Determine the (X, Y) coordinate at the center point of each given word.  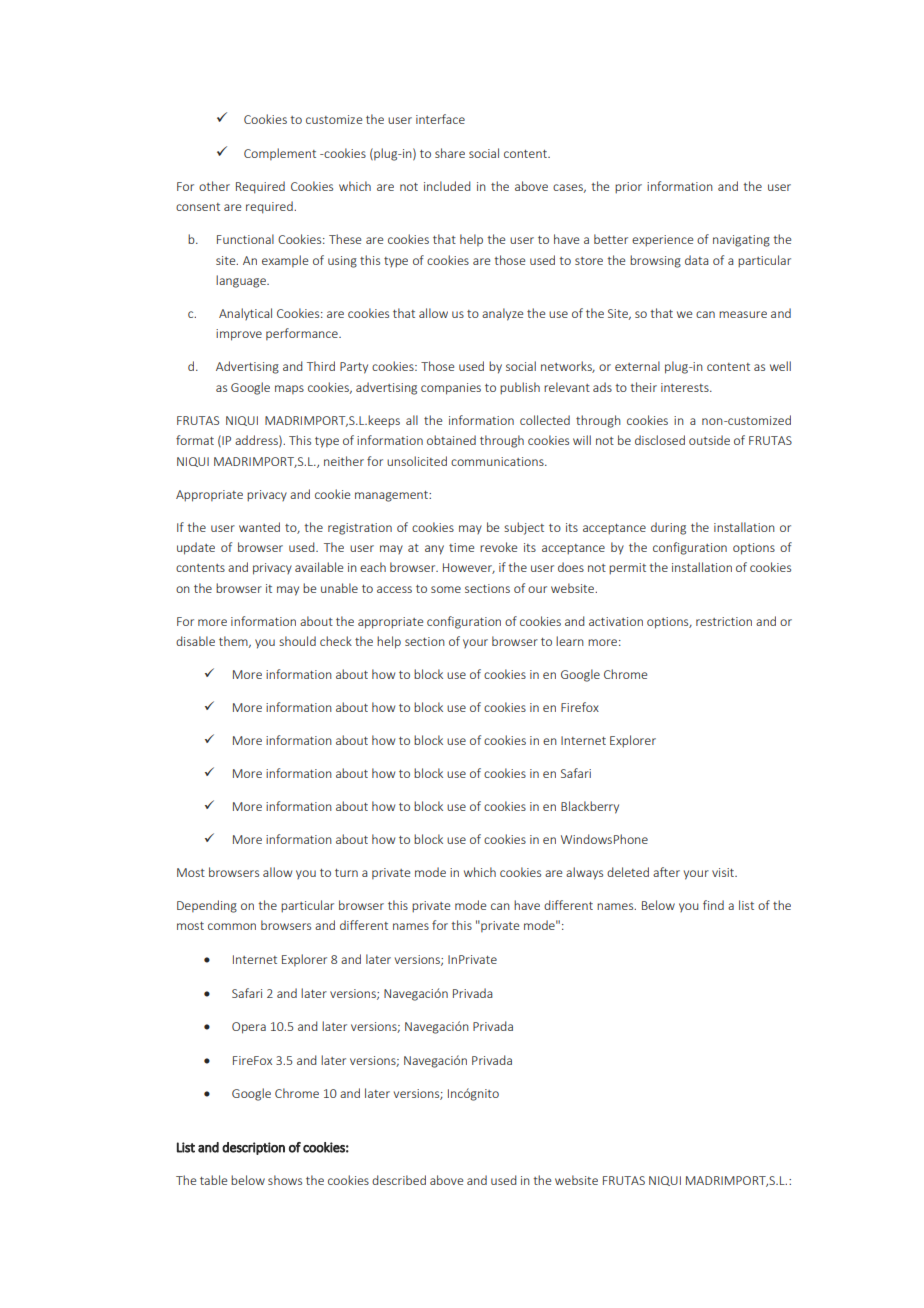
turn (346, 873)
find (713, 905)
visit (724, 872)
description (253, 1148)
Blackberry (590, 807)
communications (498, 461)
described (399, 1180)
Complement (280, 154)
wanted (259, 527)
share (450, 153)
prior (628, 188)
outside (709, 440)
